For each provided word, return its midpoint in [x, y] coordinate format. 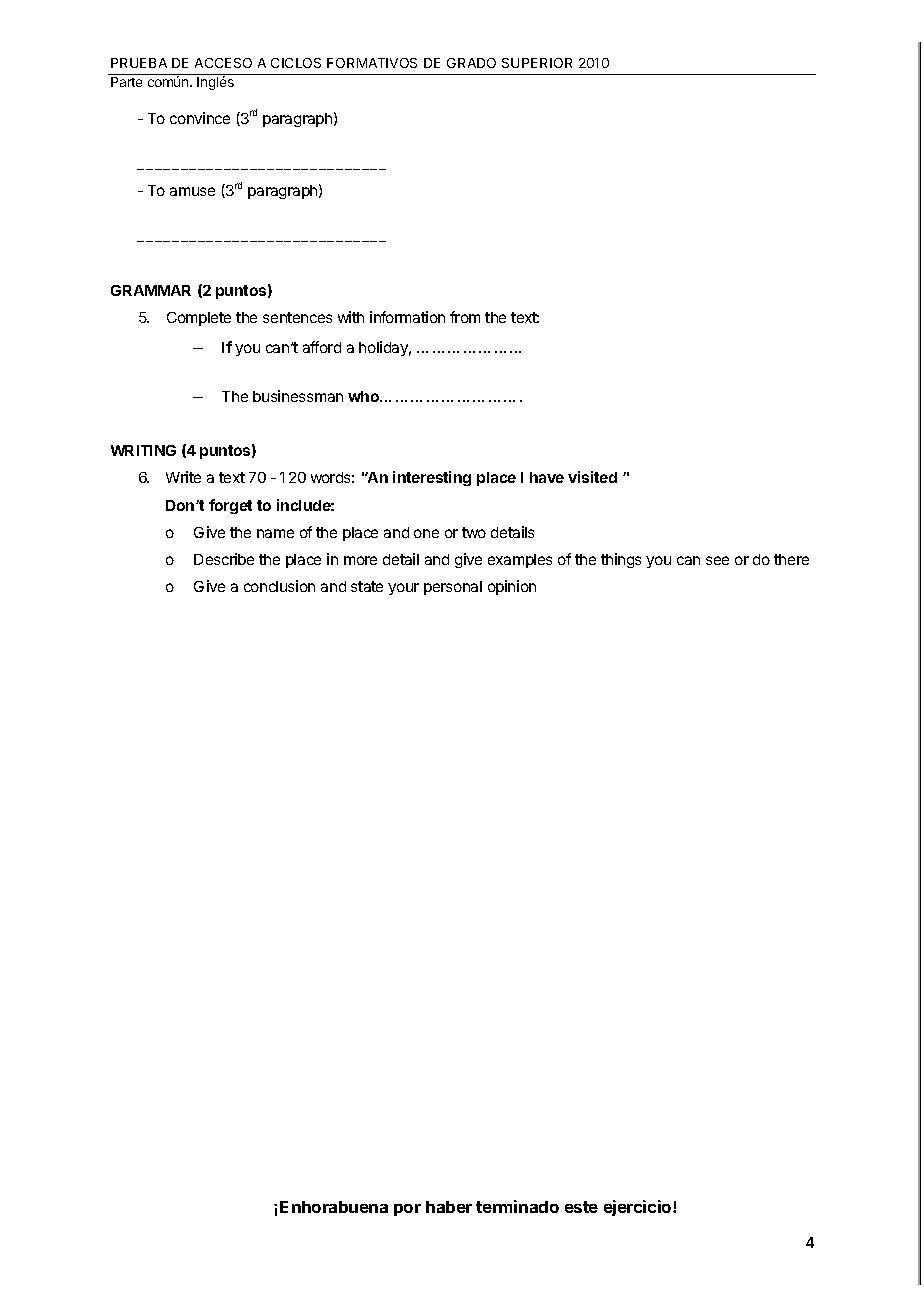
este [581, 1207]
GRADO [471, 63]
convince [200, 118]
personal [453, 588]
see [717, 560]
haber [449, 1207]
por [407, 1210]
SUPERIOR [537, 63]
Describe [224, 559]
